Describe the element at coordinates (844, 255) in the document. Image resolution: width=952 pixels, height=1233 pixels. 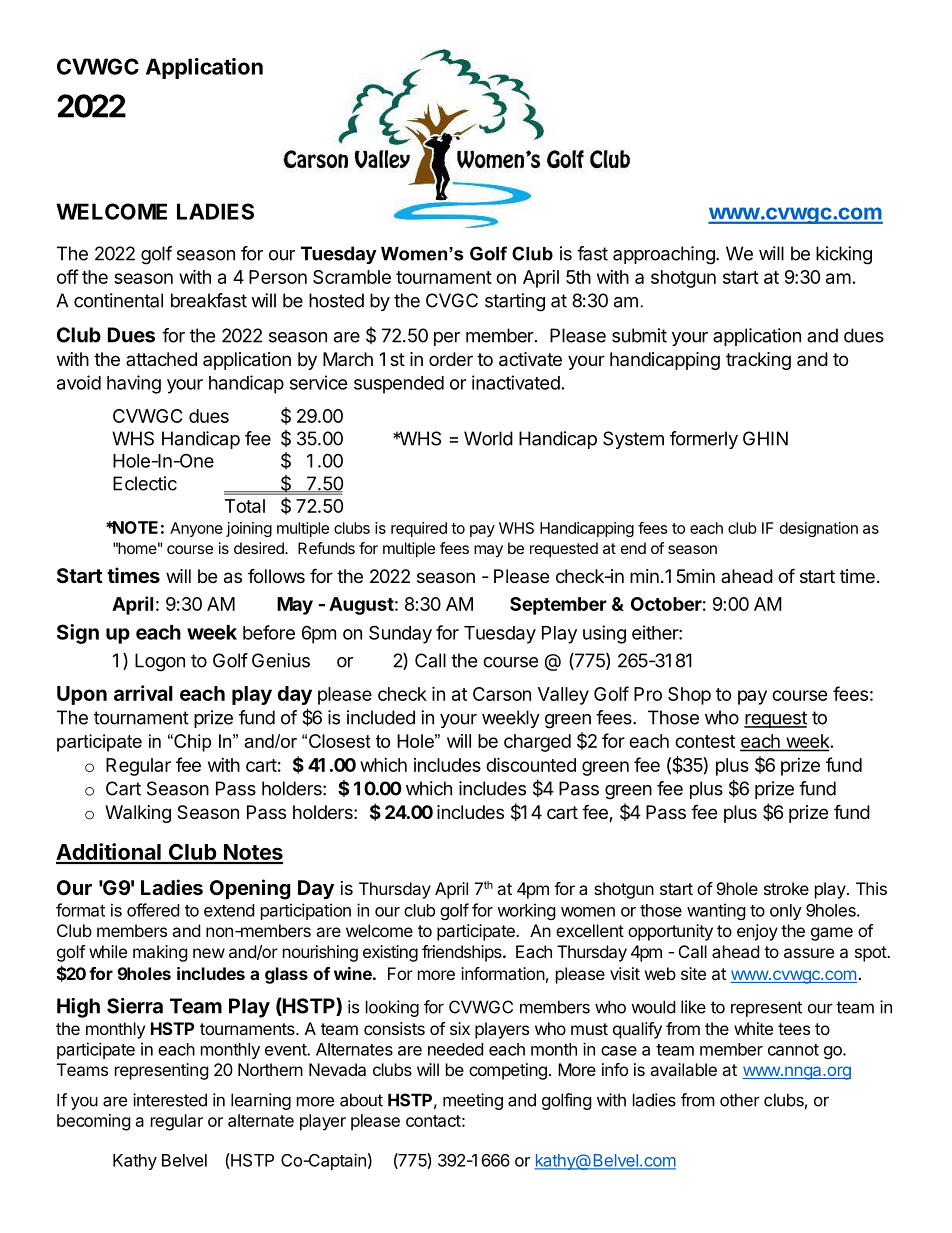
I see `kicking` at that location.
